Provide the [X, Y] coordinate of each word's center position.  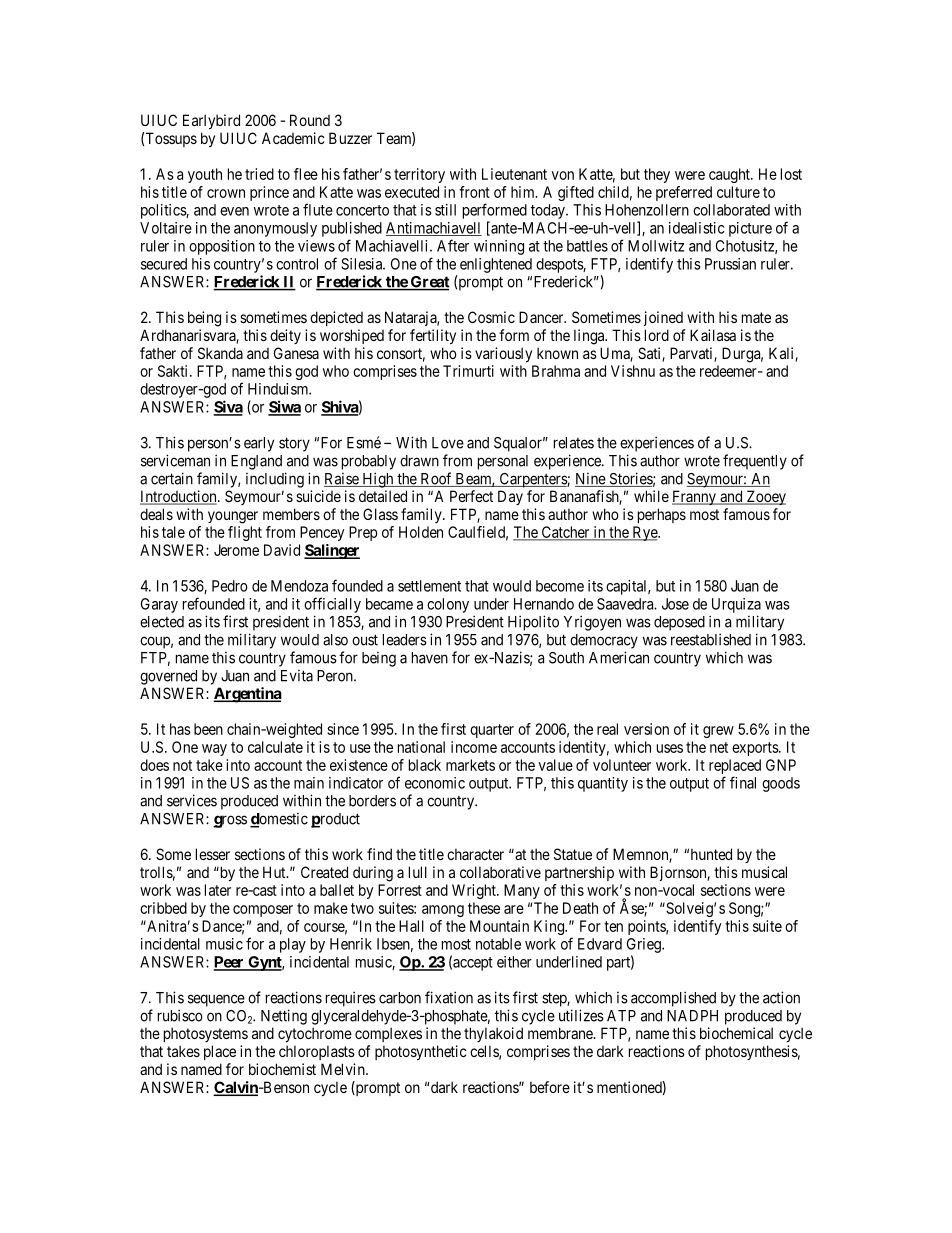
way [214, 750]
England [256, 462]
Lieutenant [514, 174]
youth [205, 175]
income [474, 747]
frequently [755, 462]
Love [448, 443]
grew [718, 732]
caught [730, 175]
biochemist [282, 1069]
